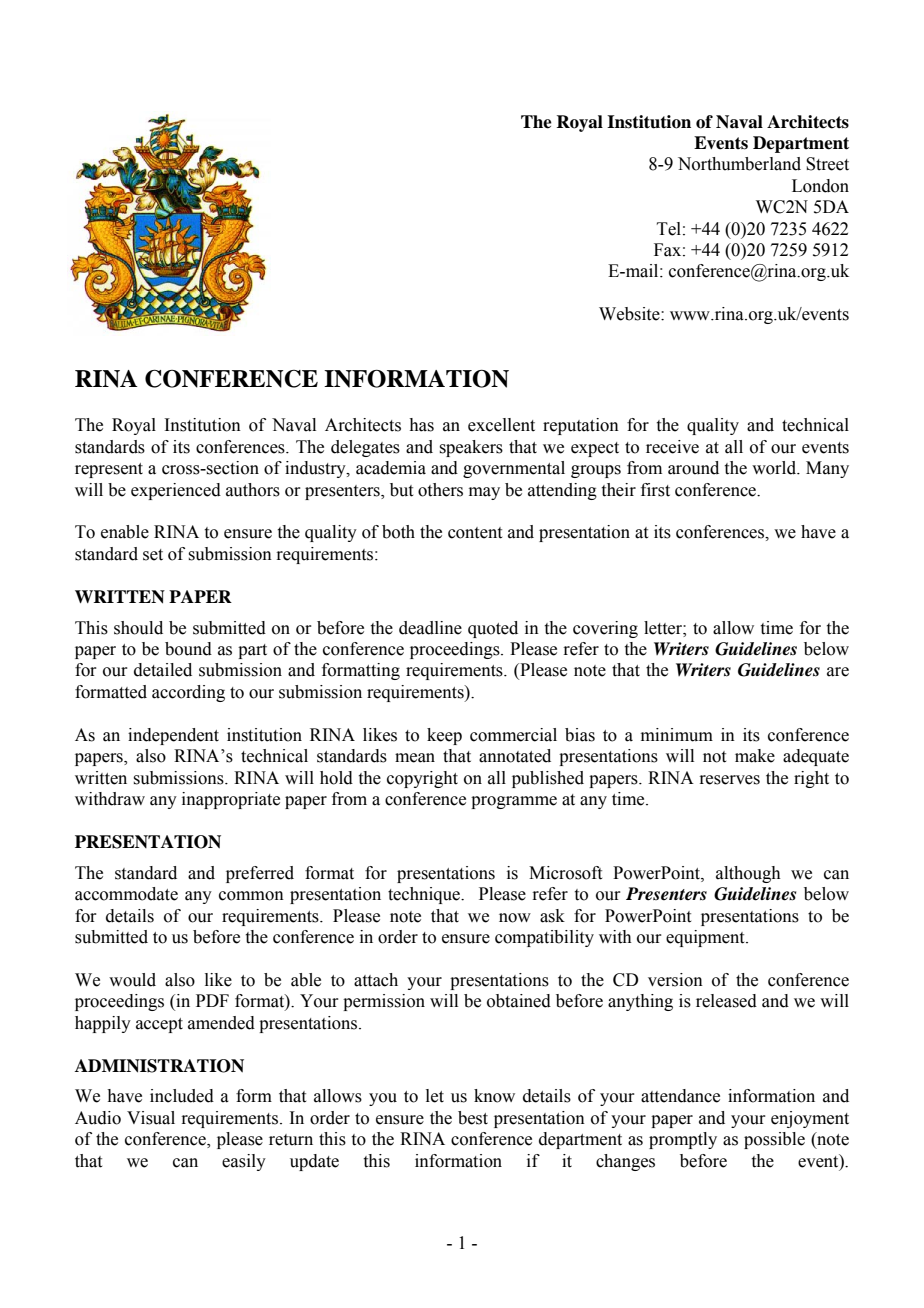 The image size is (924, 1308). Describe the element at coordinates (514, 802) in the screenshot. I see `programme` at that location.
